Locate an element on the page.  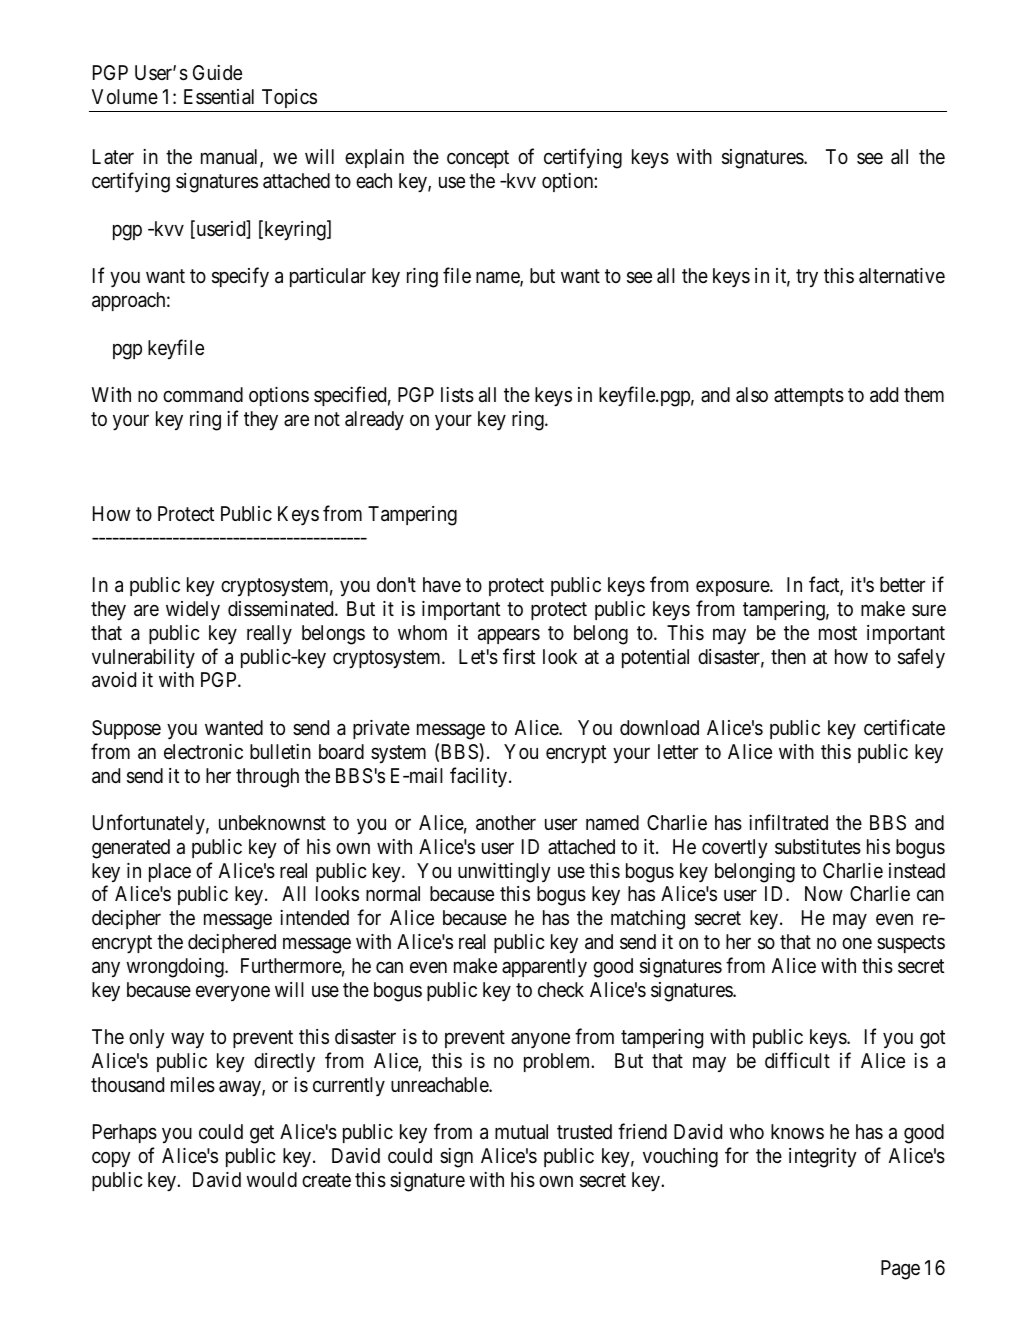
suspects is located at coordinates (911, 944).
